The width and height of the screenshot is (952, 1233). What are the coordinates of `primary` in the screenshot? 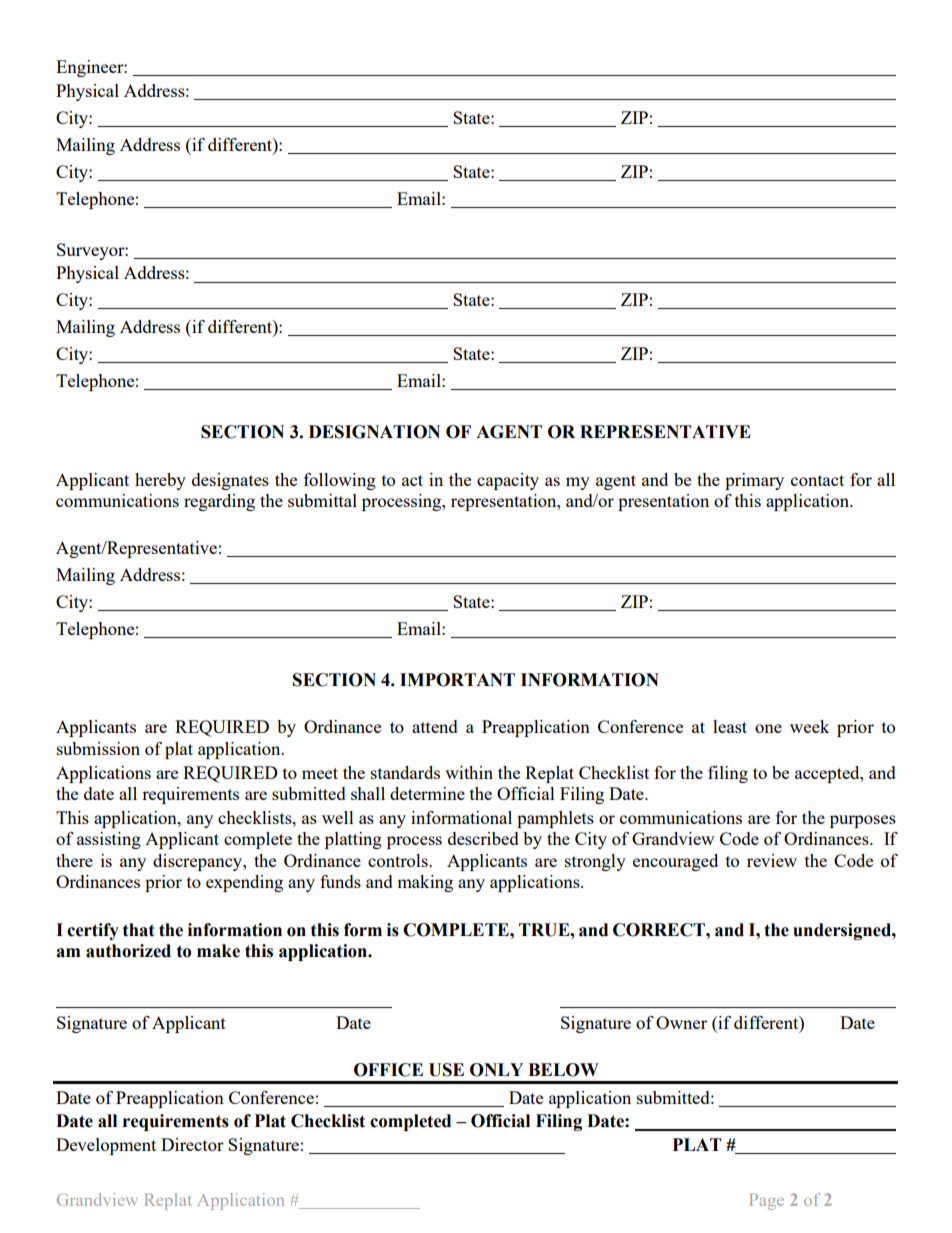 It's located at (754, 481).
